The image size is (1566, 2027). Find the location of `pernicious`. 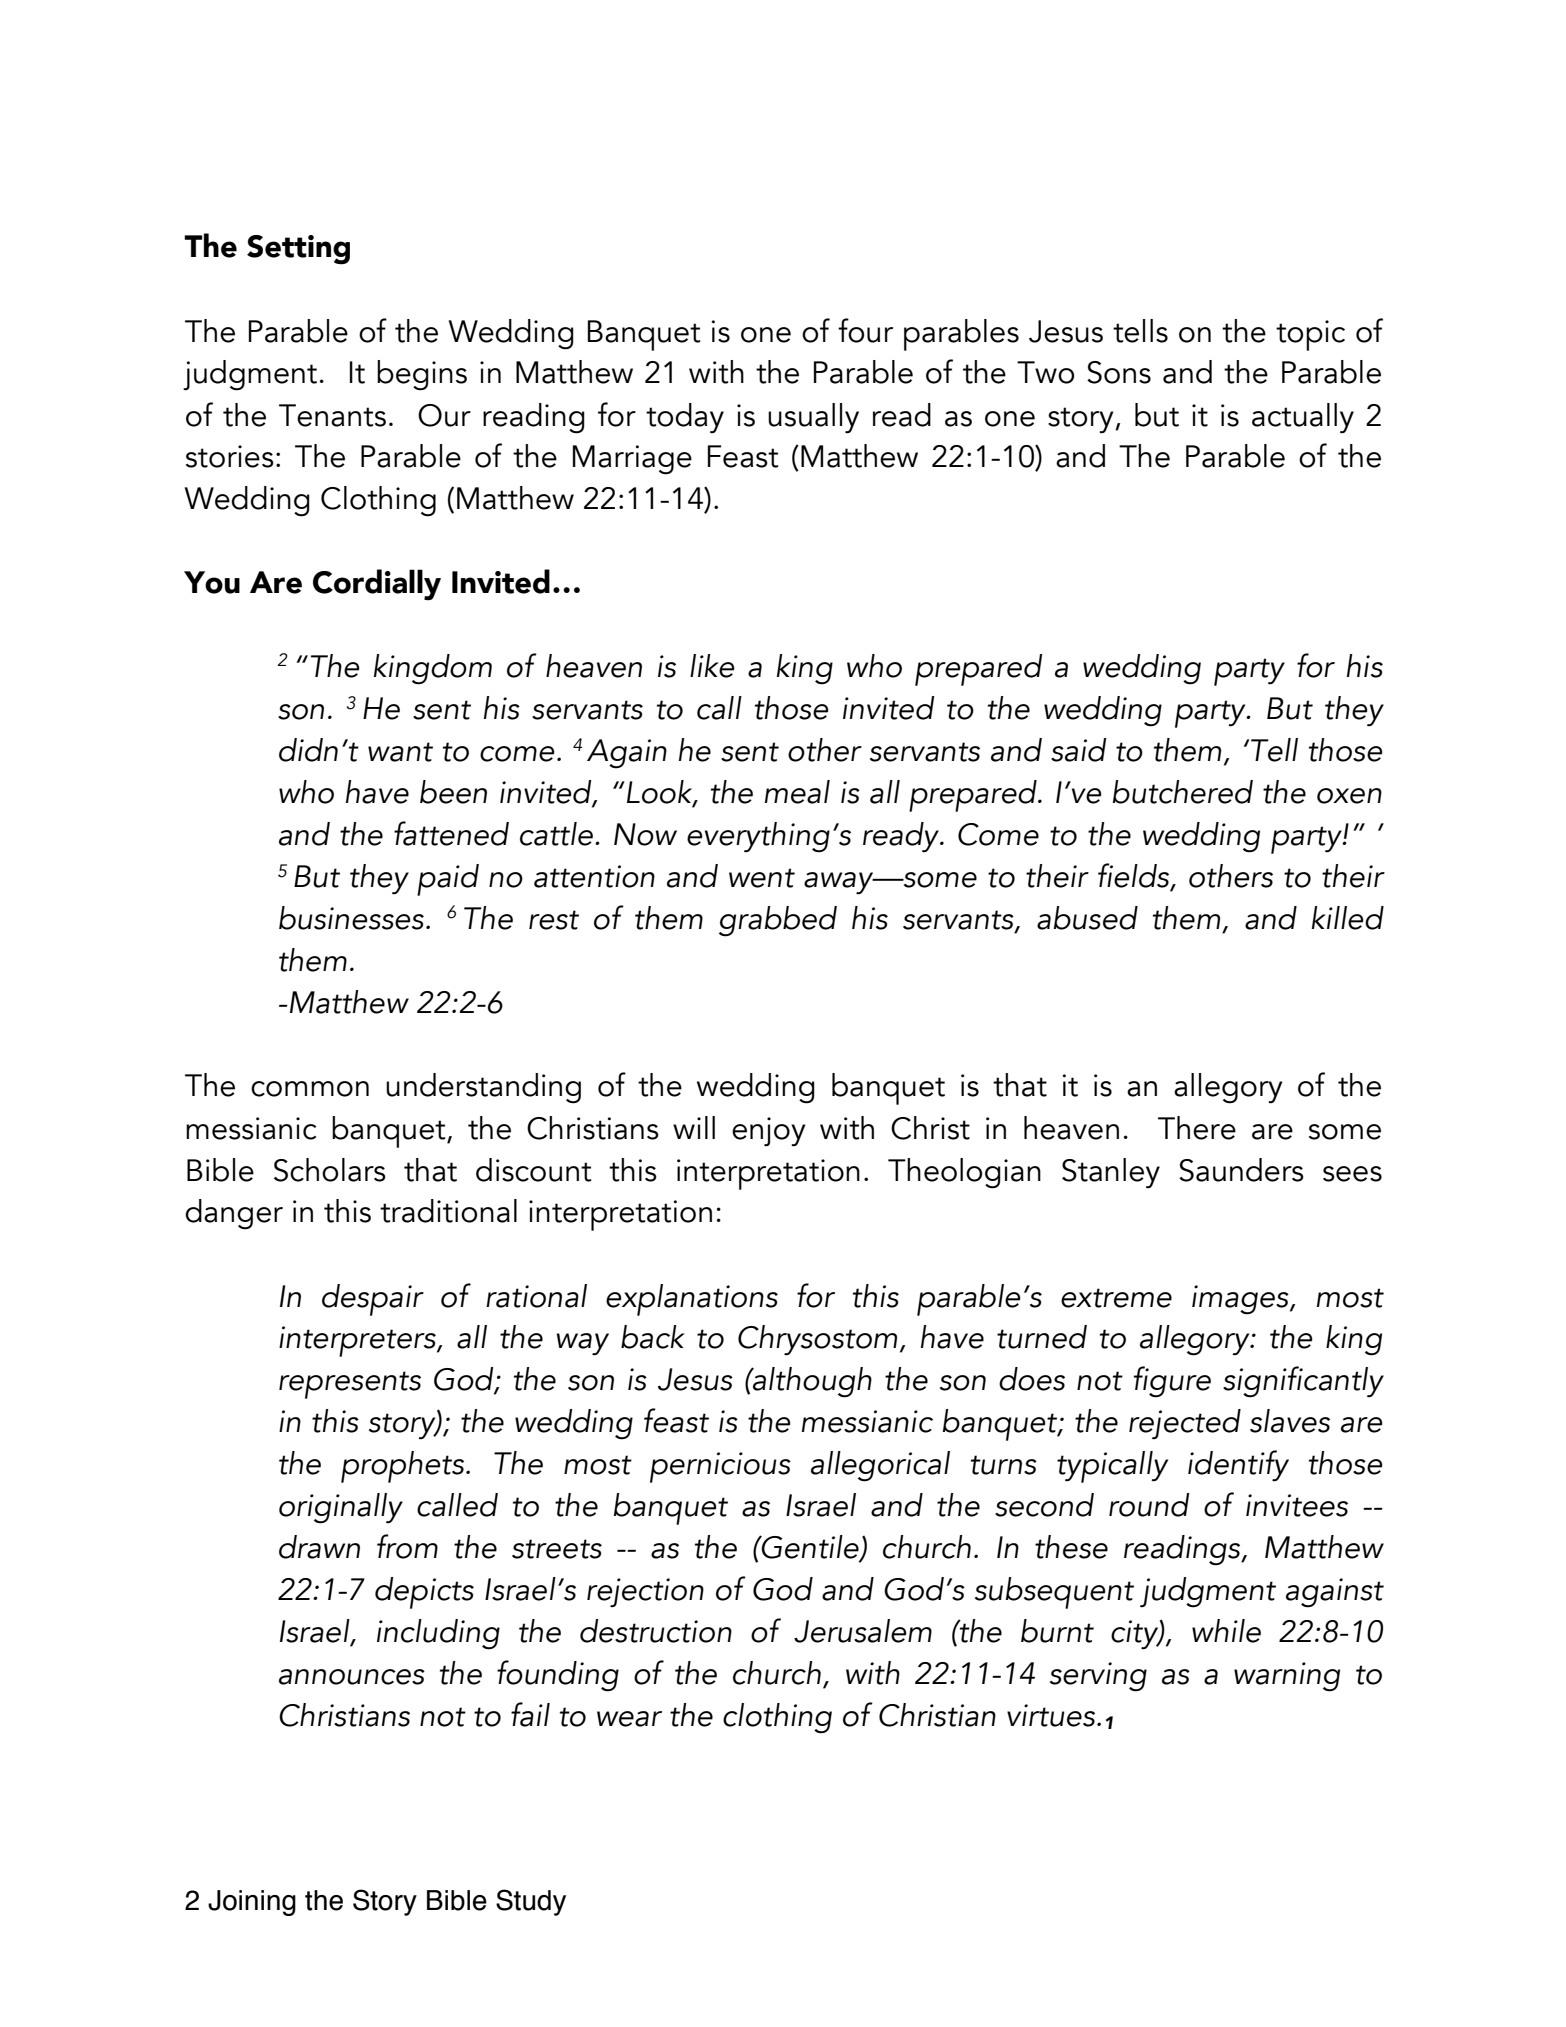

pernicious is located at coordinates (720, 1467).
